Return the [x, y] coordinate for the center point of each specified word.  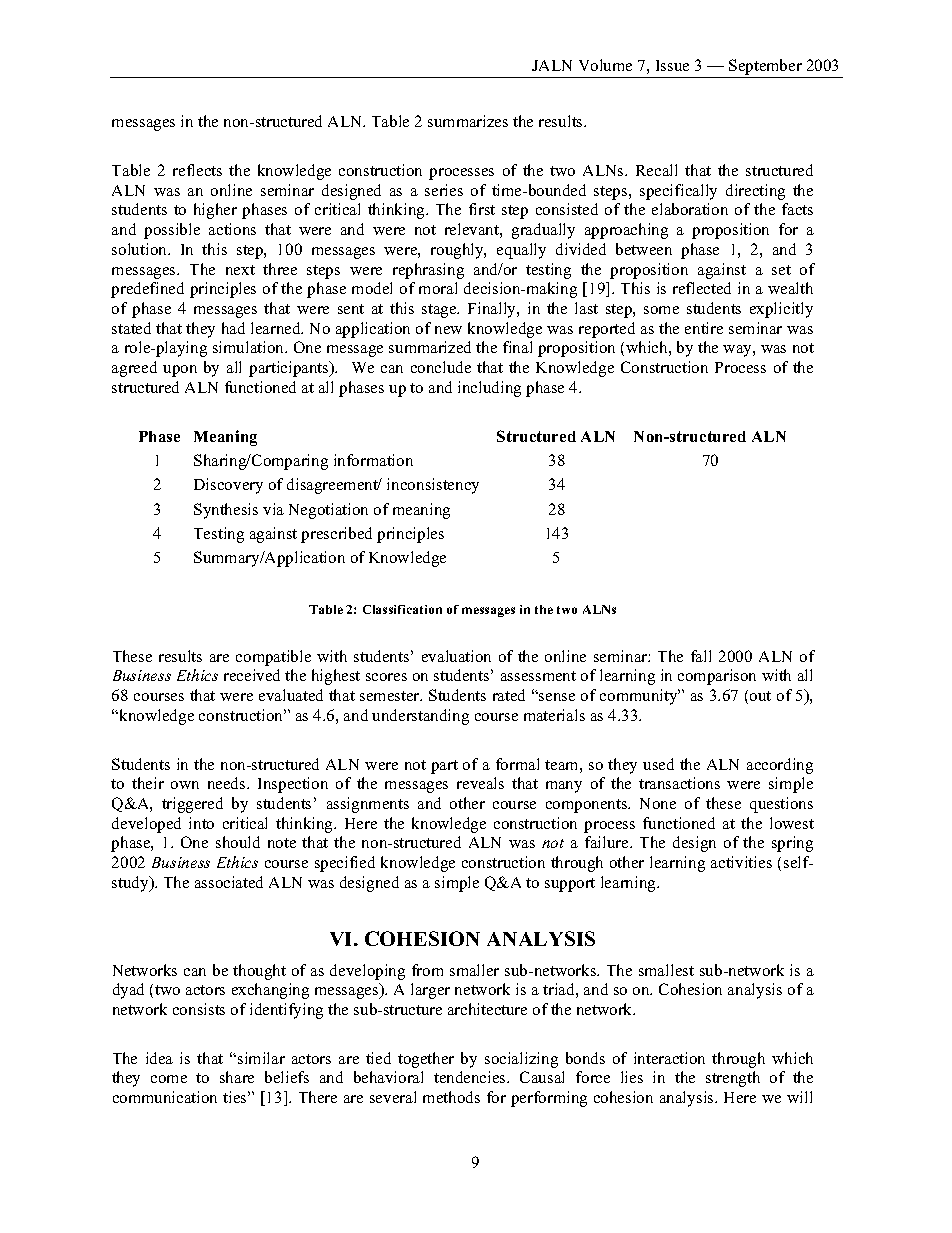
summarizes [468, 121]
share [237, 1077]
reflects [197, 170]
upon [180, 371]
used [658, 764]
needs [228, 783]
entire [704, 328]
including [489, 389]
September [765, 68]
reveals [480, 783]
